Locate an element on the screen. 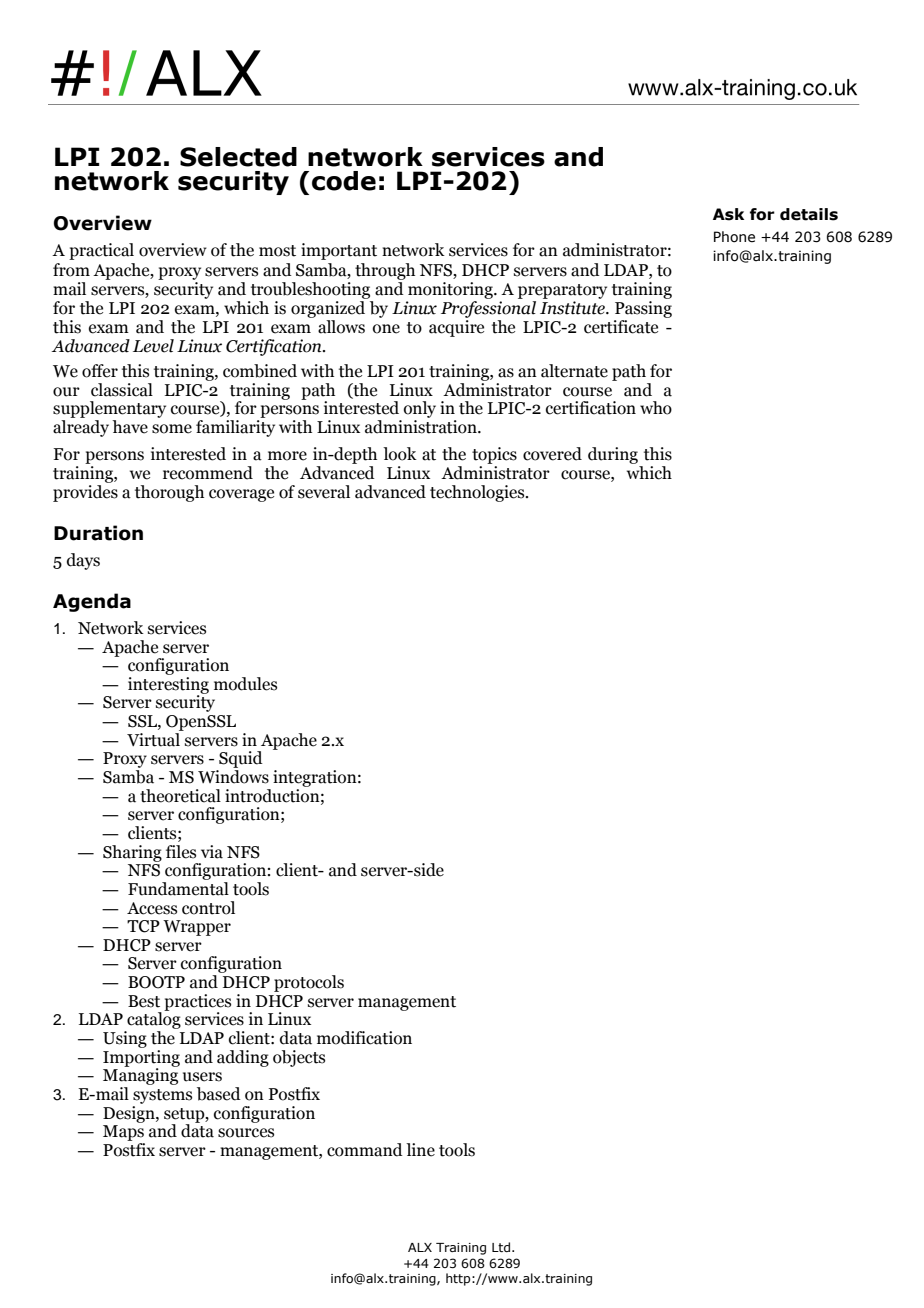 The width and height of the screenshot is (924, 1308). Fundamental is located at coordinates (178, 887).
